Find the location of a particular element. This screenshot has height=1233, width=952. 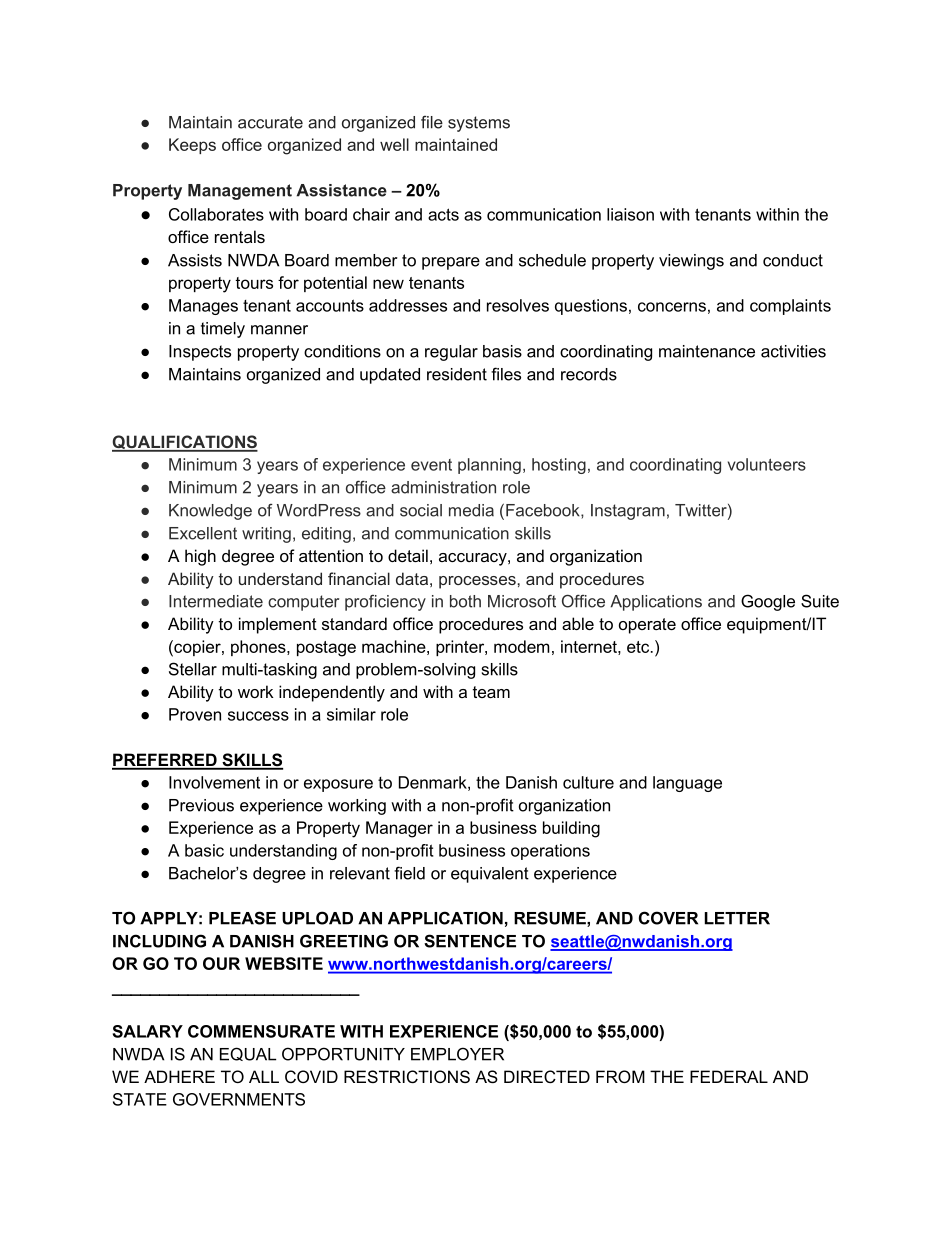

Keeps is located at coordinates (192, 146).
